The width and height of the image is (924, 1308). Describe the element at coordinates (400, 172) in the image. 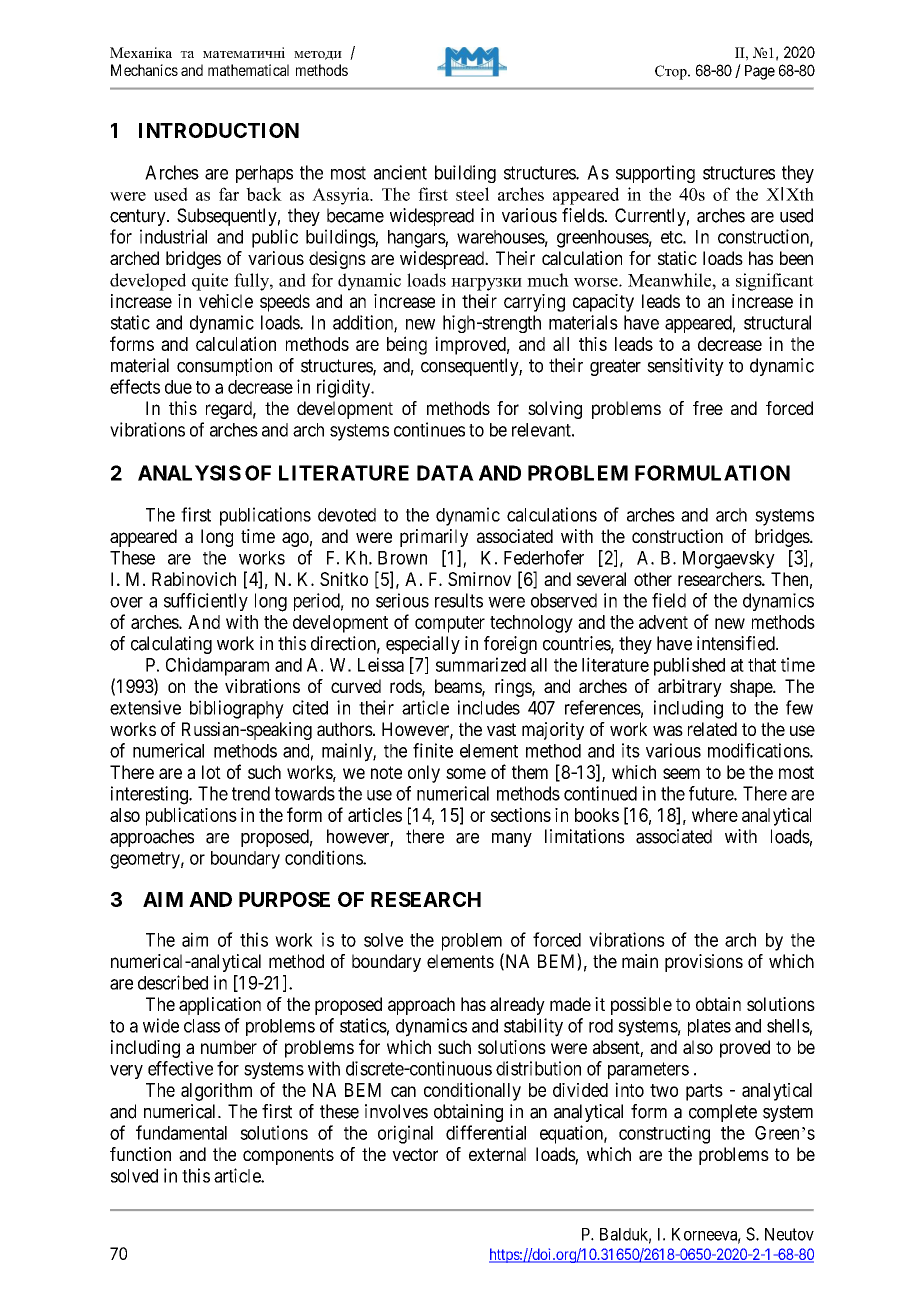

I see `ancient` at that location.
